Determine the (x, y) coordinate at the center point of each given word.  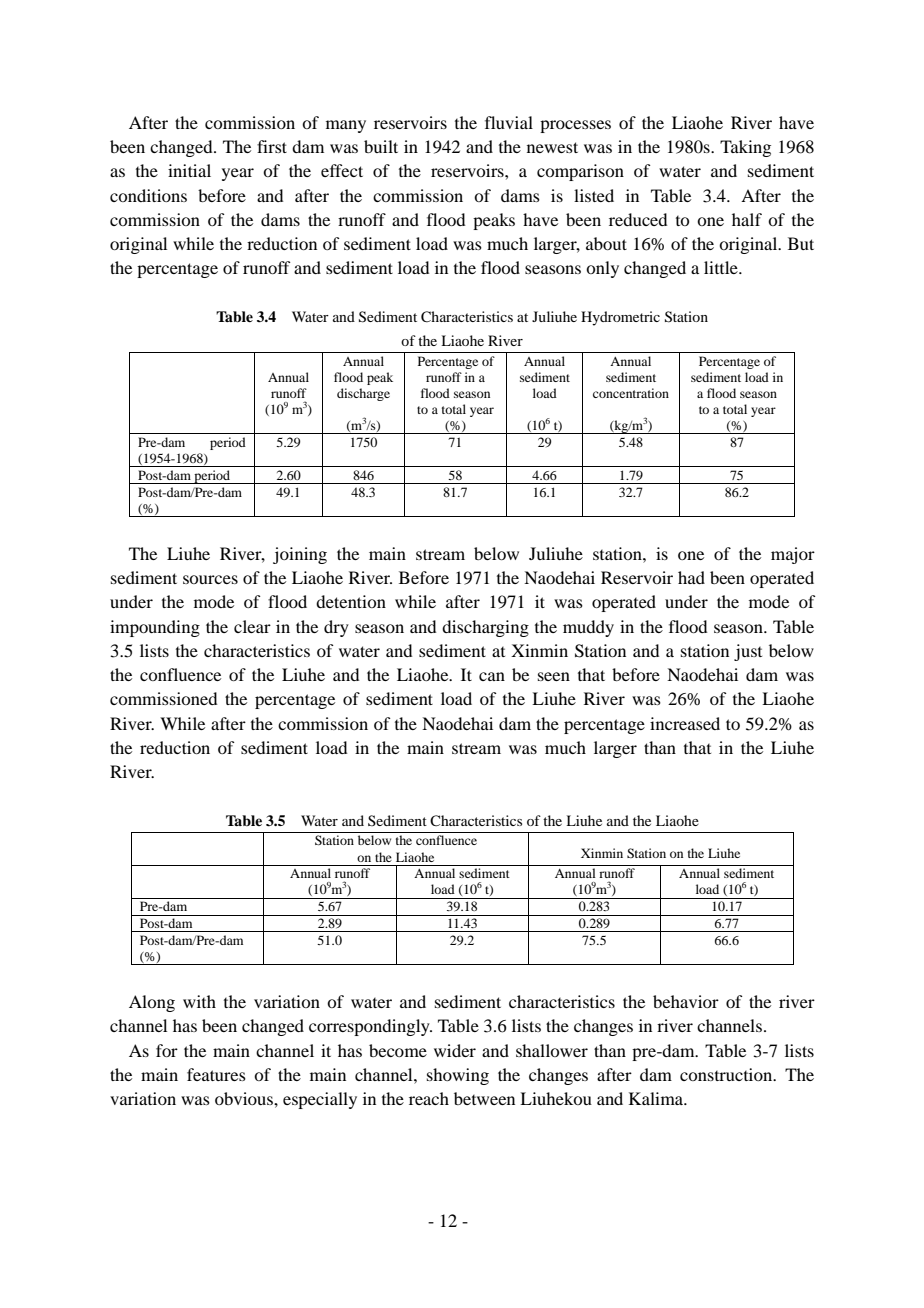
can (492, 676)
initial (189, 170)
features (216, 1074)
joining (300, 555)
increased (685, 723)
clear (252, 626)
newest (552, 147)
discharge (363, 394)
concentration (631, 393)
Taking (745, 148)
